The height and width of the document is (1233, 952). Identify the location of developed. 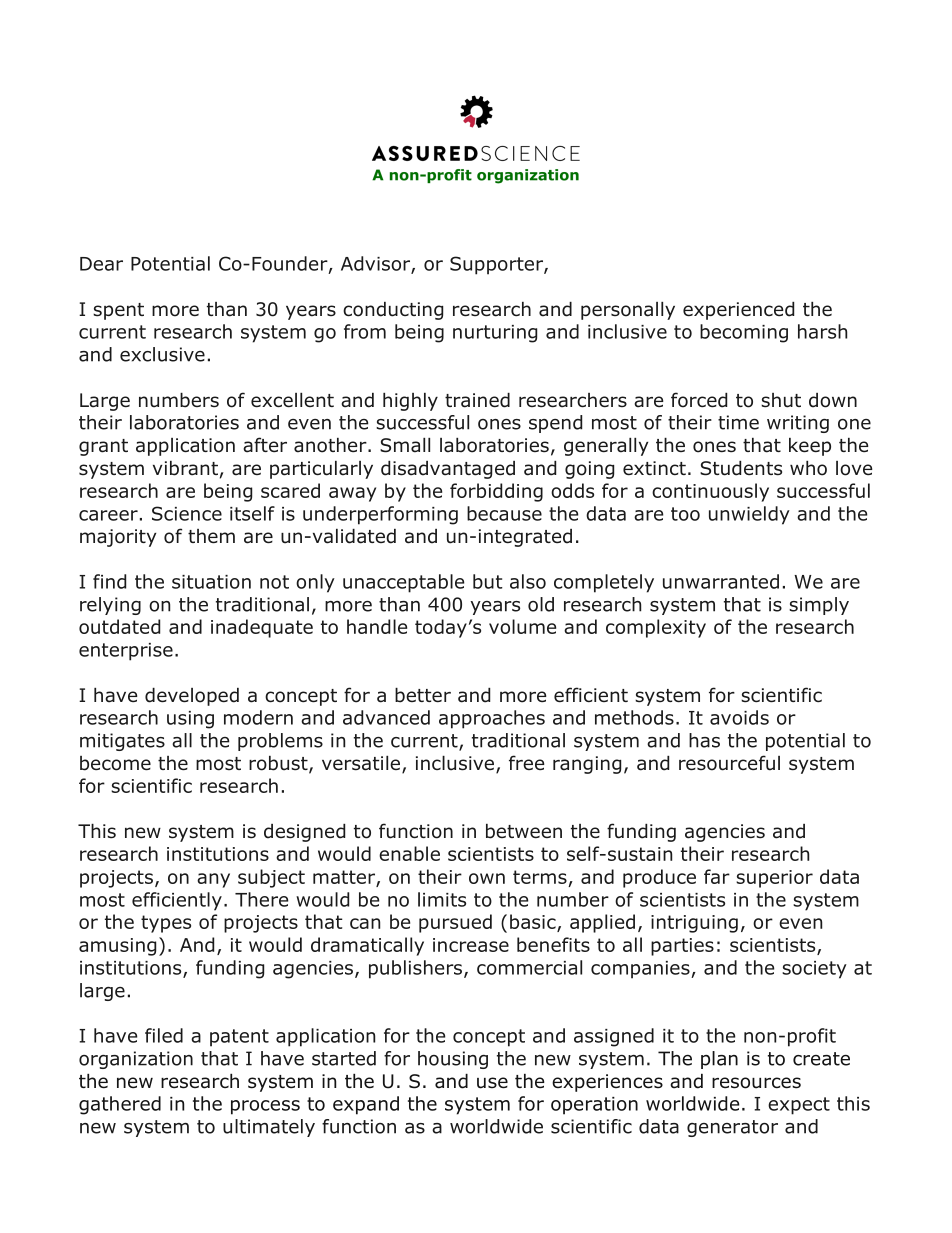
(192, 697).
